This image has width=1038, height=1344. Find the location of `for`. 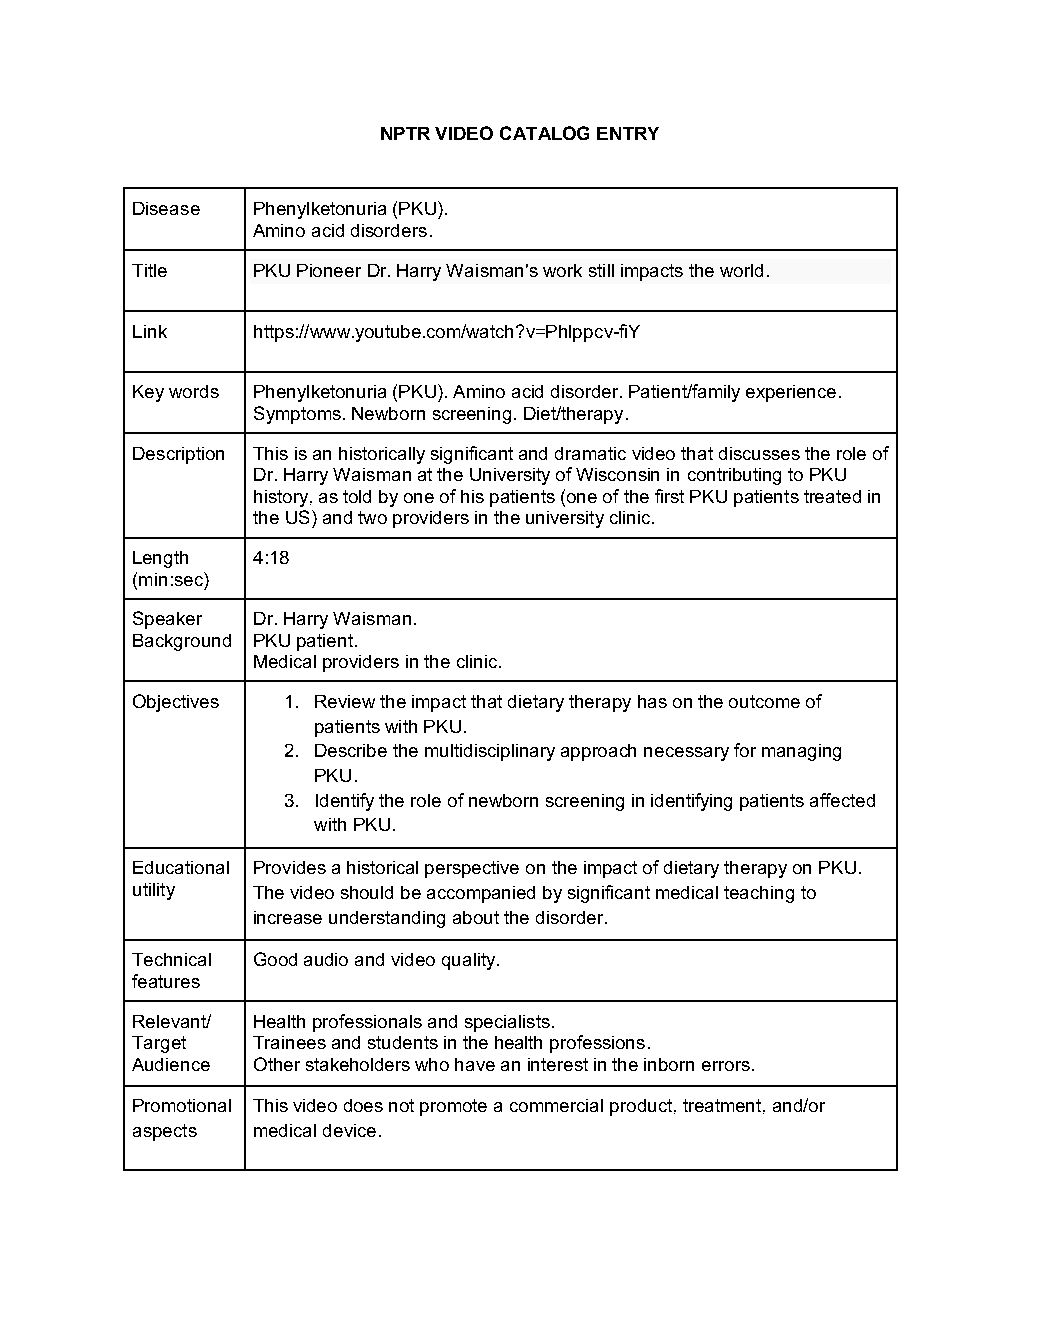

for is located at coordinates (745, 750).
